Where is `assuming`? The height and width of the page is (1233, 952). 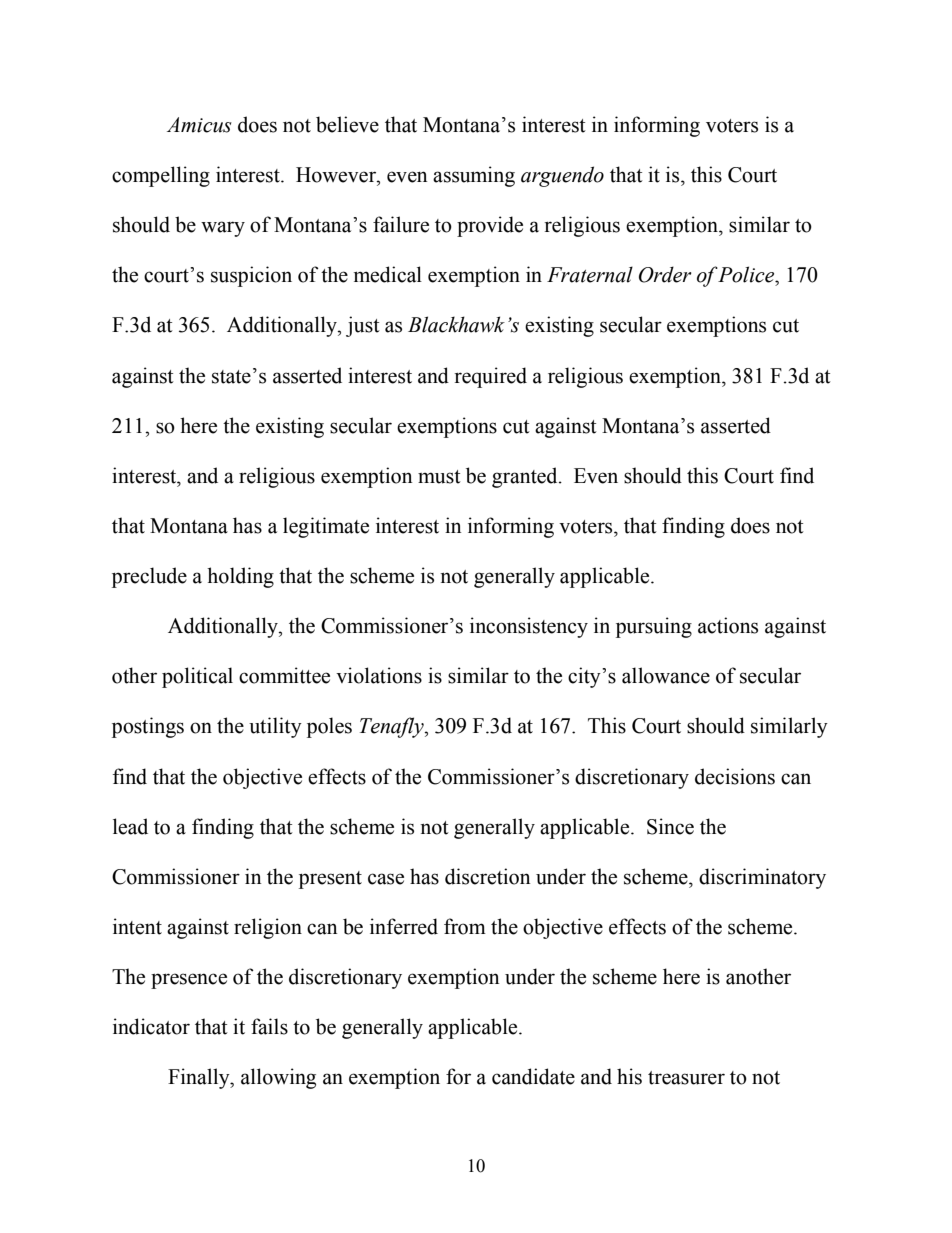
assuming is located at coordinates (474, 176).
